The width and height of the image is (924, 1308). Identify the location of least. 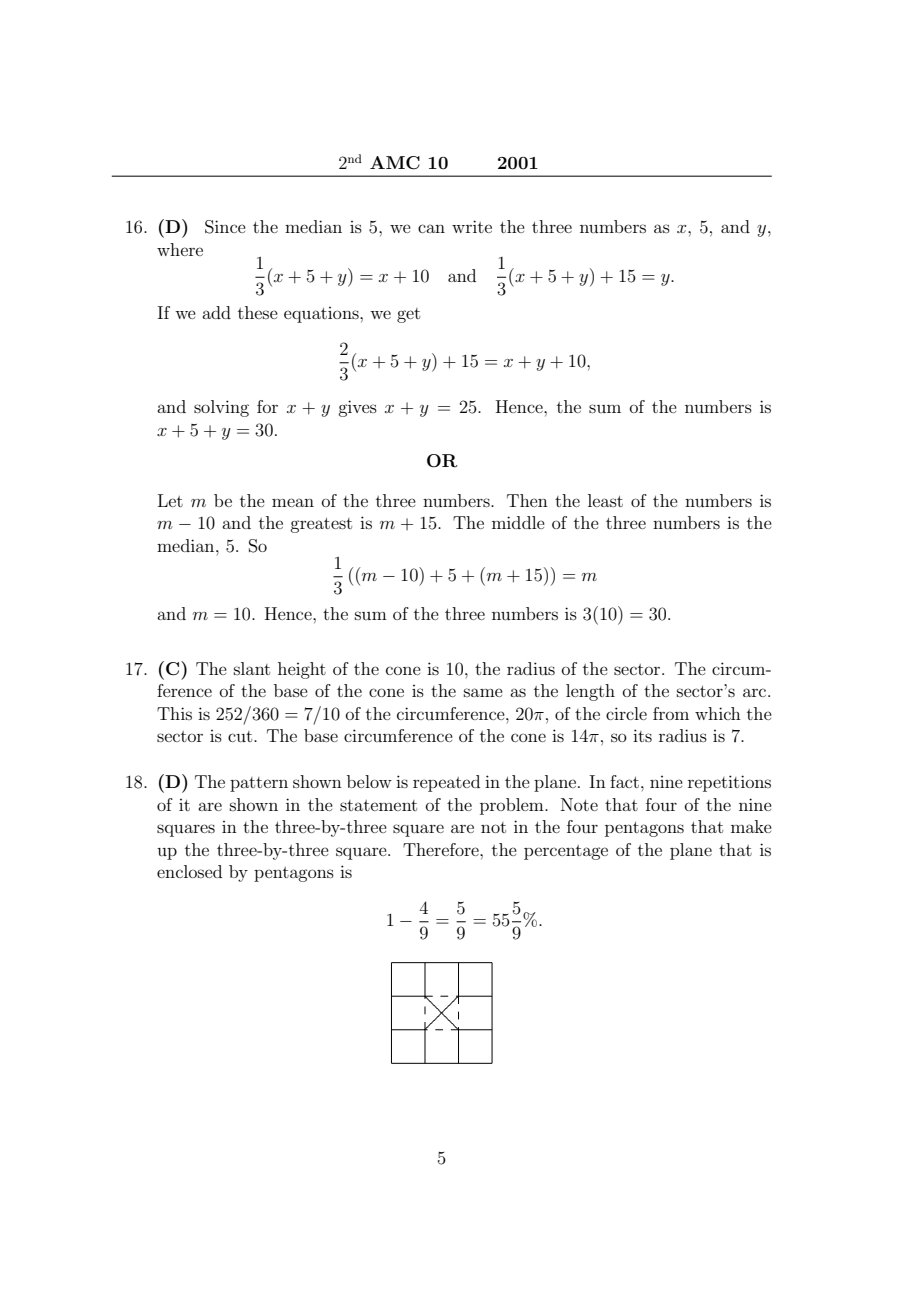
(605, 500).
